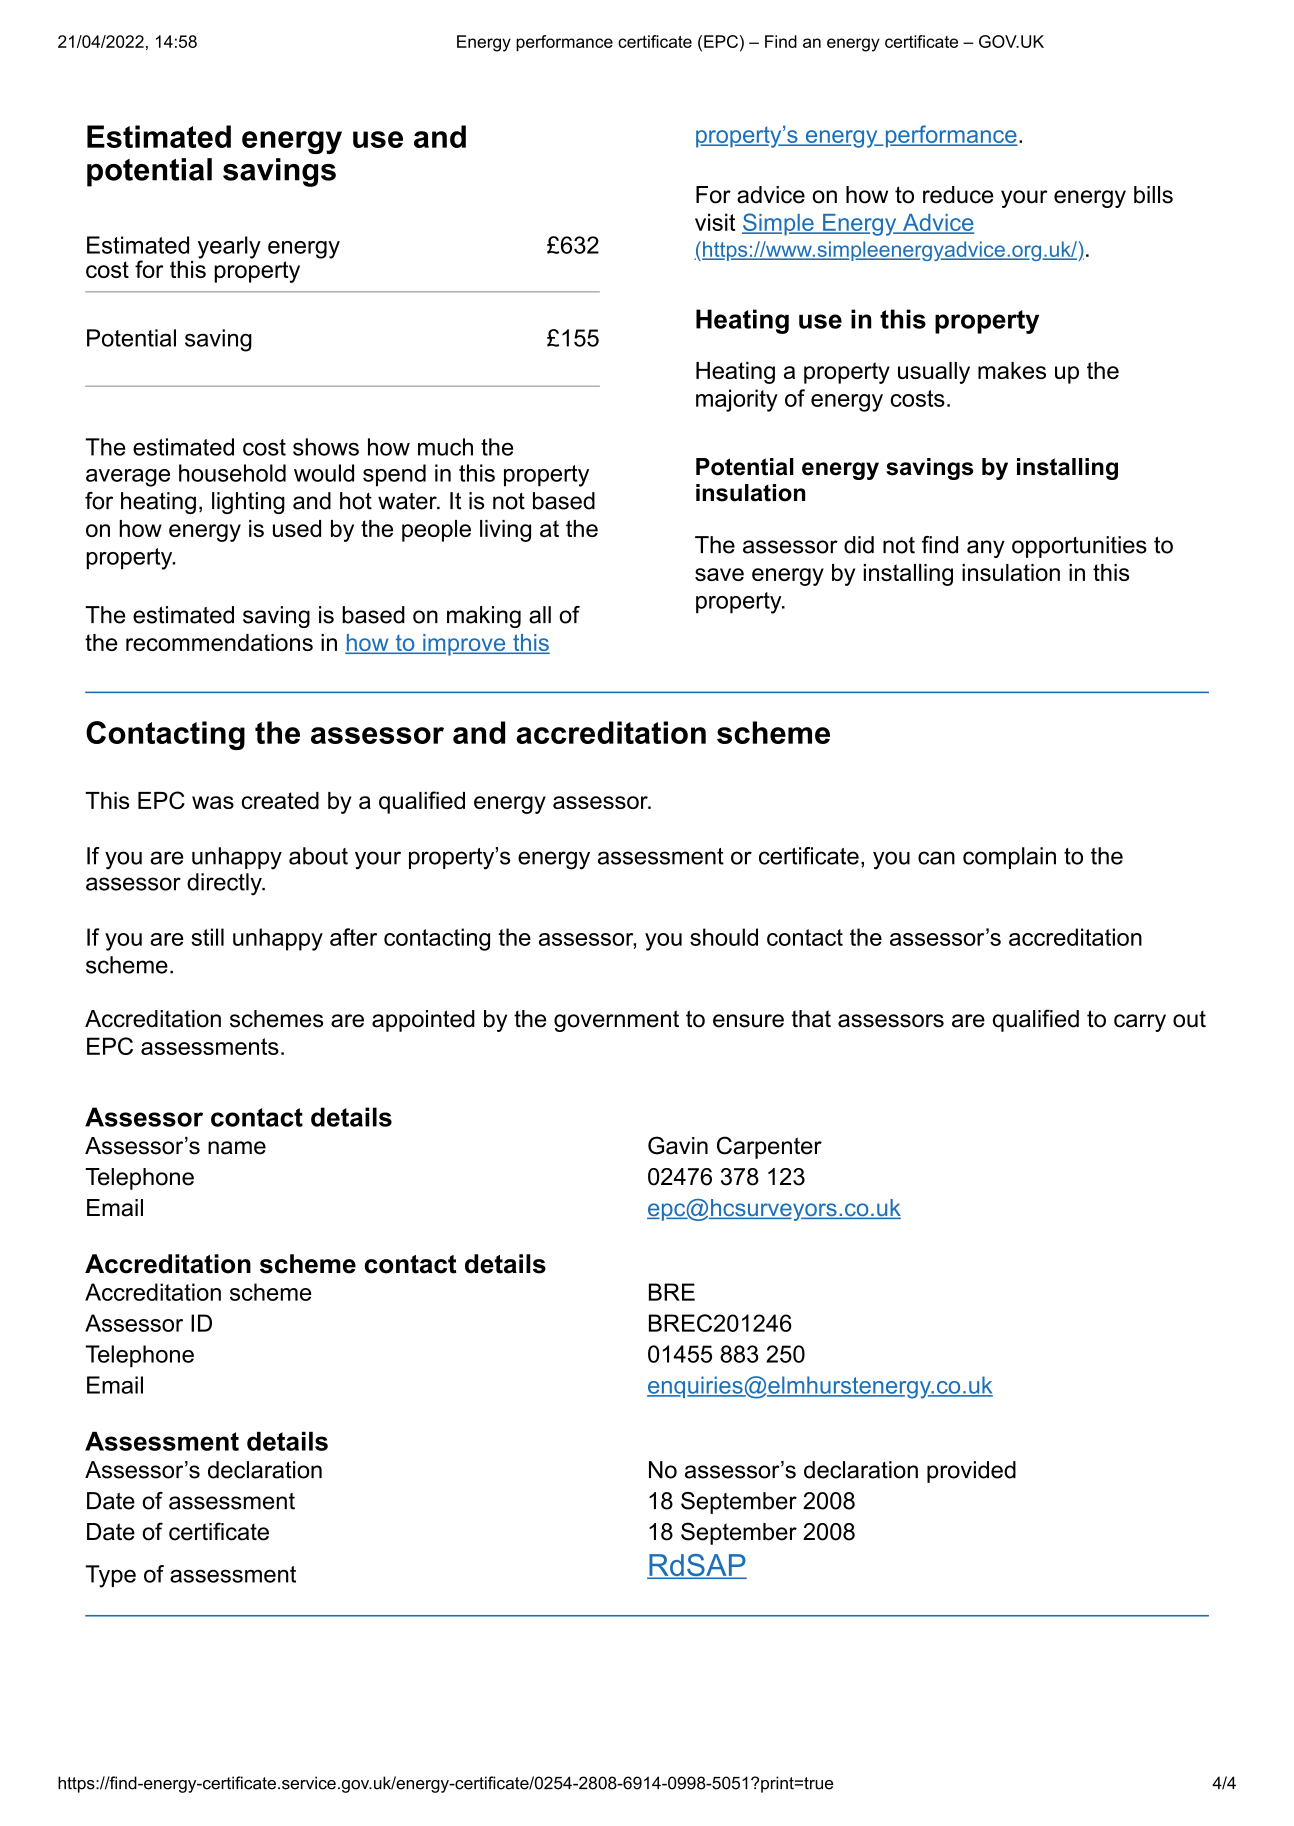 The height and width of the document is (1826, 1294). Describe the element at coordinates (237, 1148) in the document. I see `name` at that location.
